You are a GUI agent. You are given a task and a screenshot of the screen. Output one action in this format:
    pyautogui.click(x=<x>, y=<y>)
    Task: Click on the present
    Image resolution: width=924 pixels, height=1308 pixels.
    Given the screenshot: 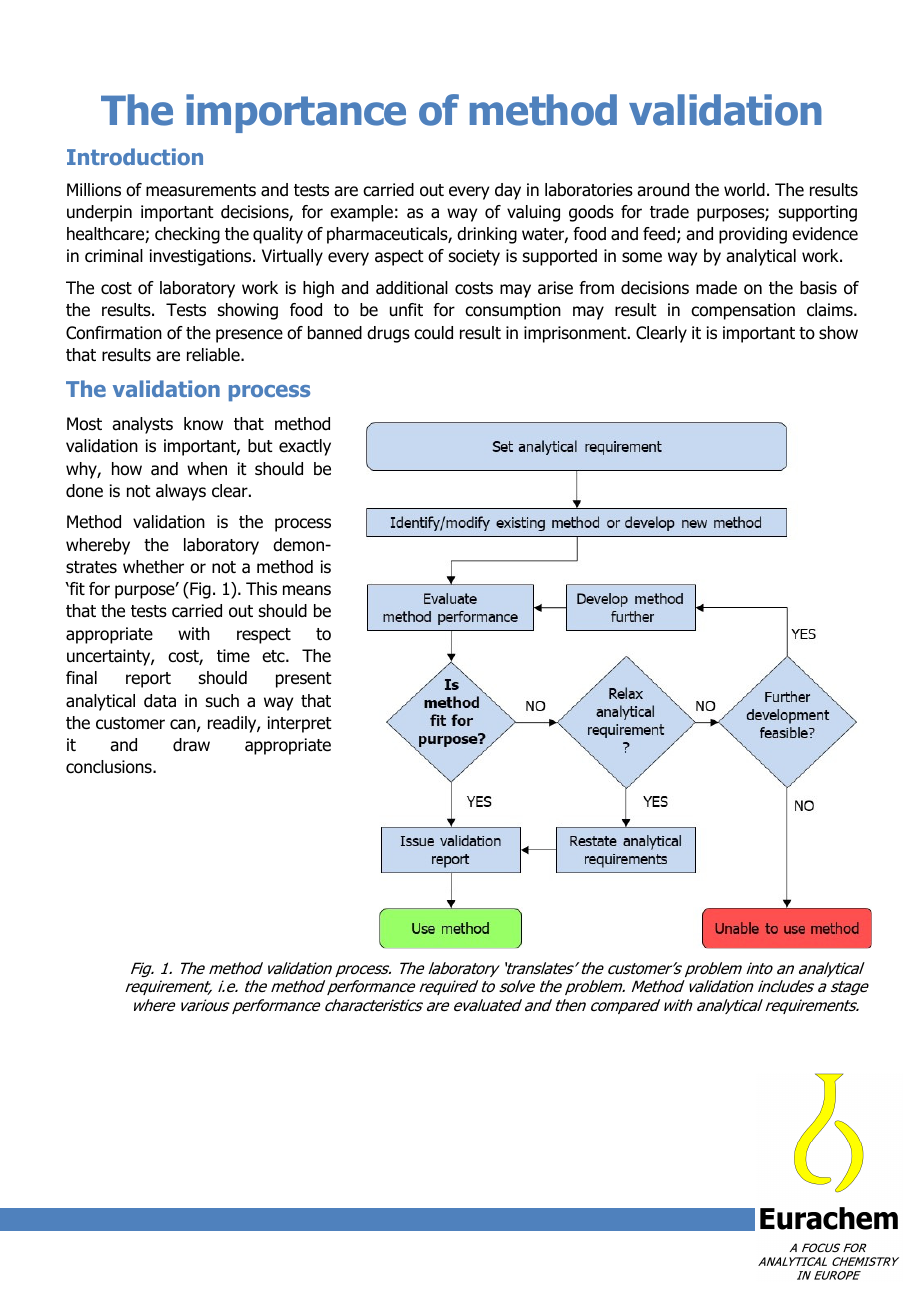 What is the action you would take?
    pyautogui.click(x=304, y=680)
